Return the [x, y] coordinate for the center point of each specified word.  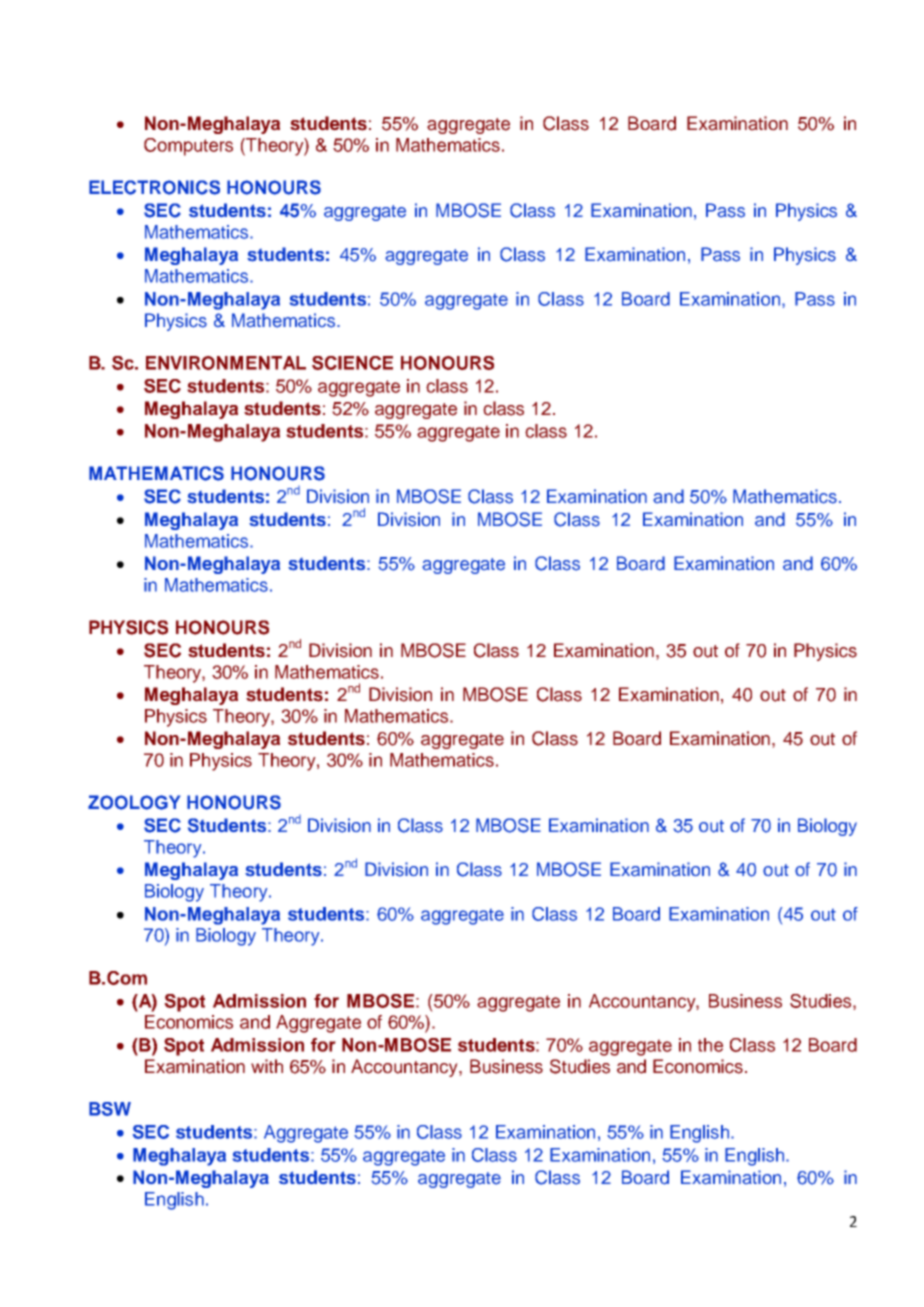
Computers [188, 147]
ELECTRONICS [154, 187]
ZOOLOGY [134, 802]
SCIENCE [352, 363]
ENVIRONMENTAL [226, 363]
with [267, 1066]
